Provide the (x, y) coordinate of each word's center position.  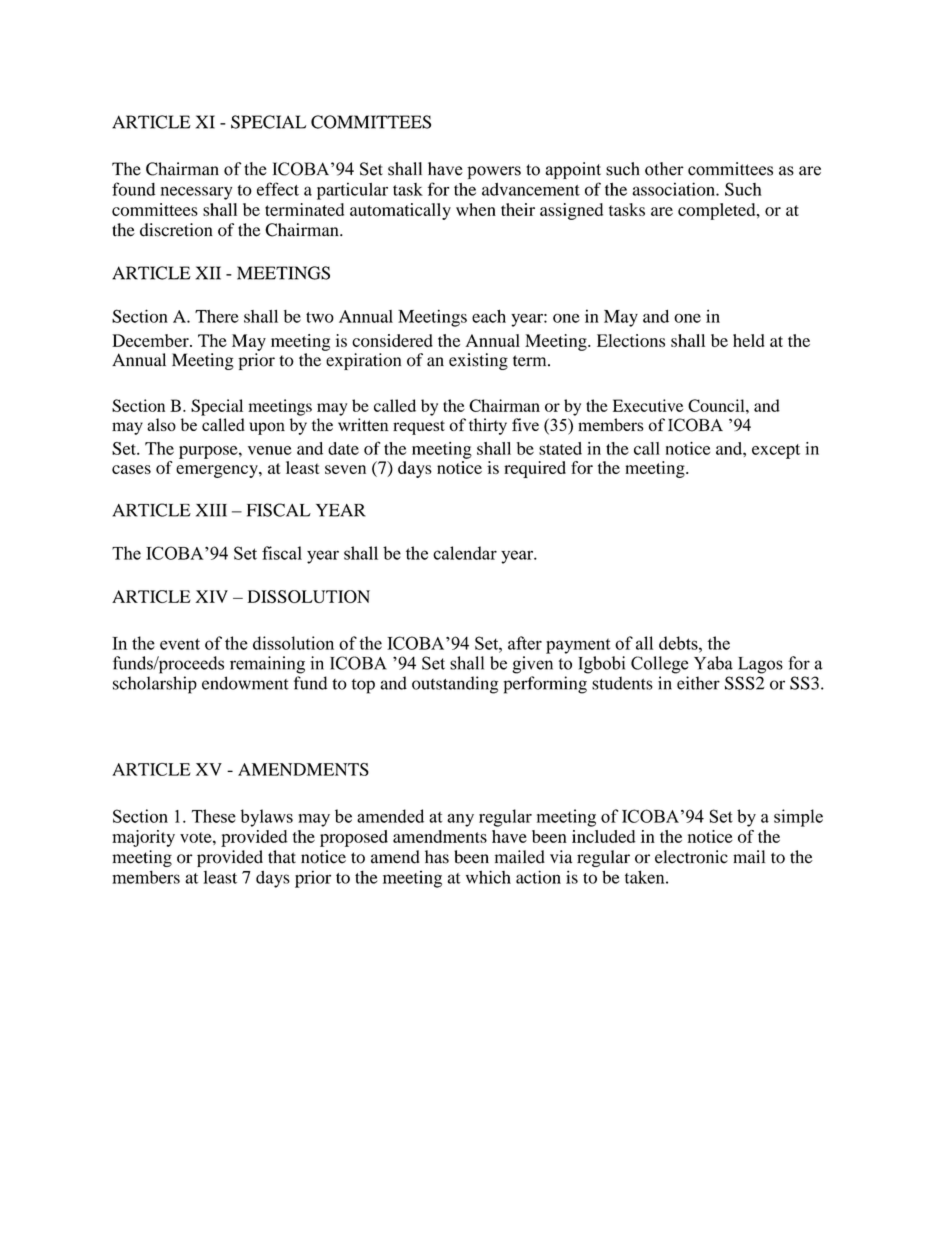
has (437, 857)
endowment (245, 683)
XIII (211, 510)
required (535, 469)
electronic (691, 857)
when (476, 209)
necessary (196, 193)
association (674, 189)
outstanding (455, 685)
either (698, 683)
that (282, 857)
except (776, 451)
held (748, 340)
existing (478, 361)
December (151, 340)
